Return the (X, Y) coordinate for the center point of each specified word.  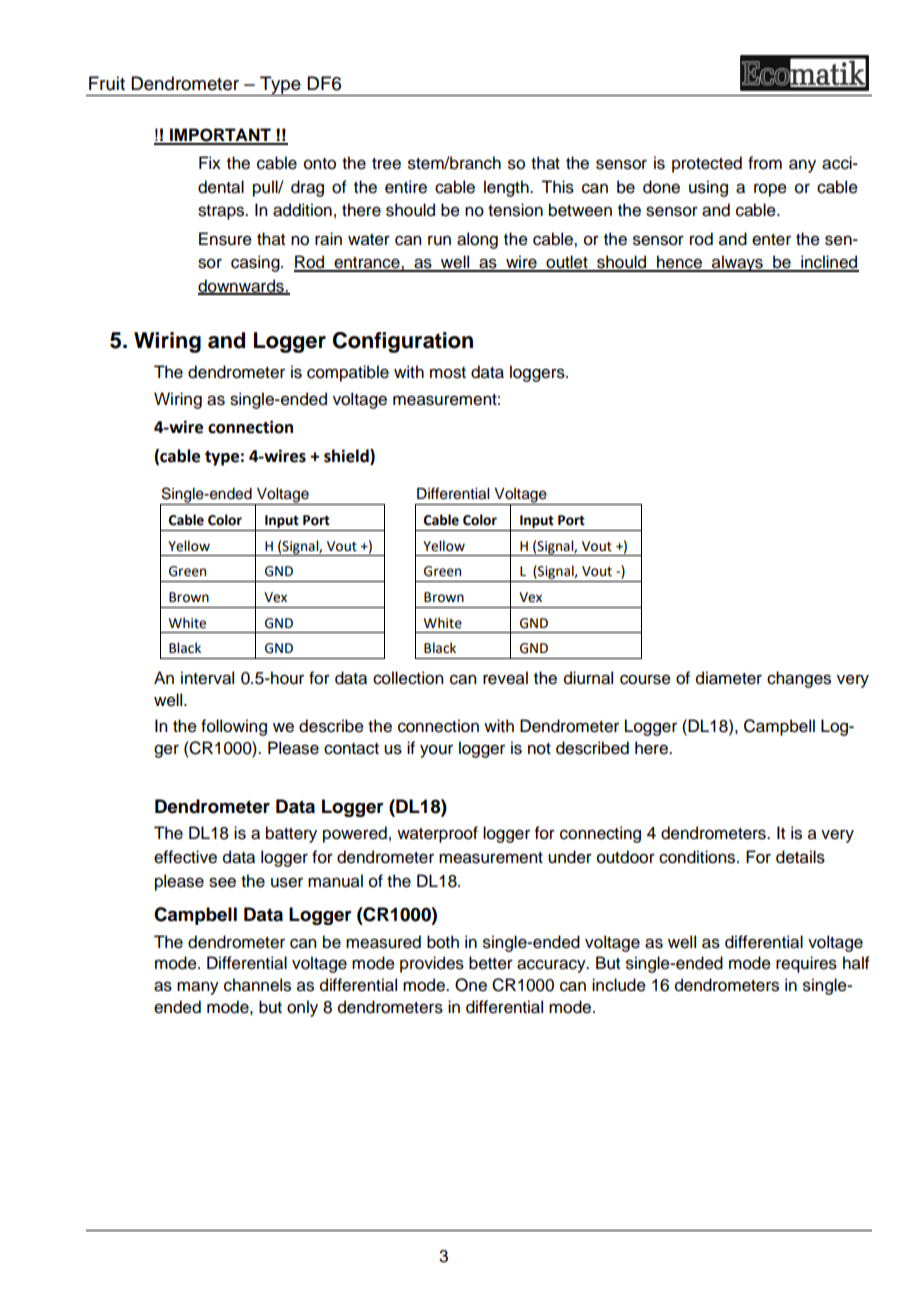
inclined (829, 263)
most (448, 373)
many (198, 988)
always (737, 263)
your (436, 751)
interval (207, 678)
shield (347, 457)
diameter (729, 678)
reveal (505, 678)
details (800, 857)
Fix (210, 162)
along (477, 240)
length (507, 188)
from (765, 163)
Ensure (225, 239)
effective (185, 857)
